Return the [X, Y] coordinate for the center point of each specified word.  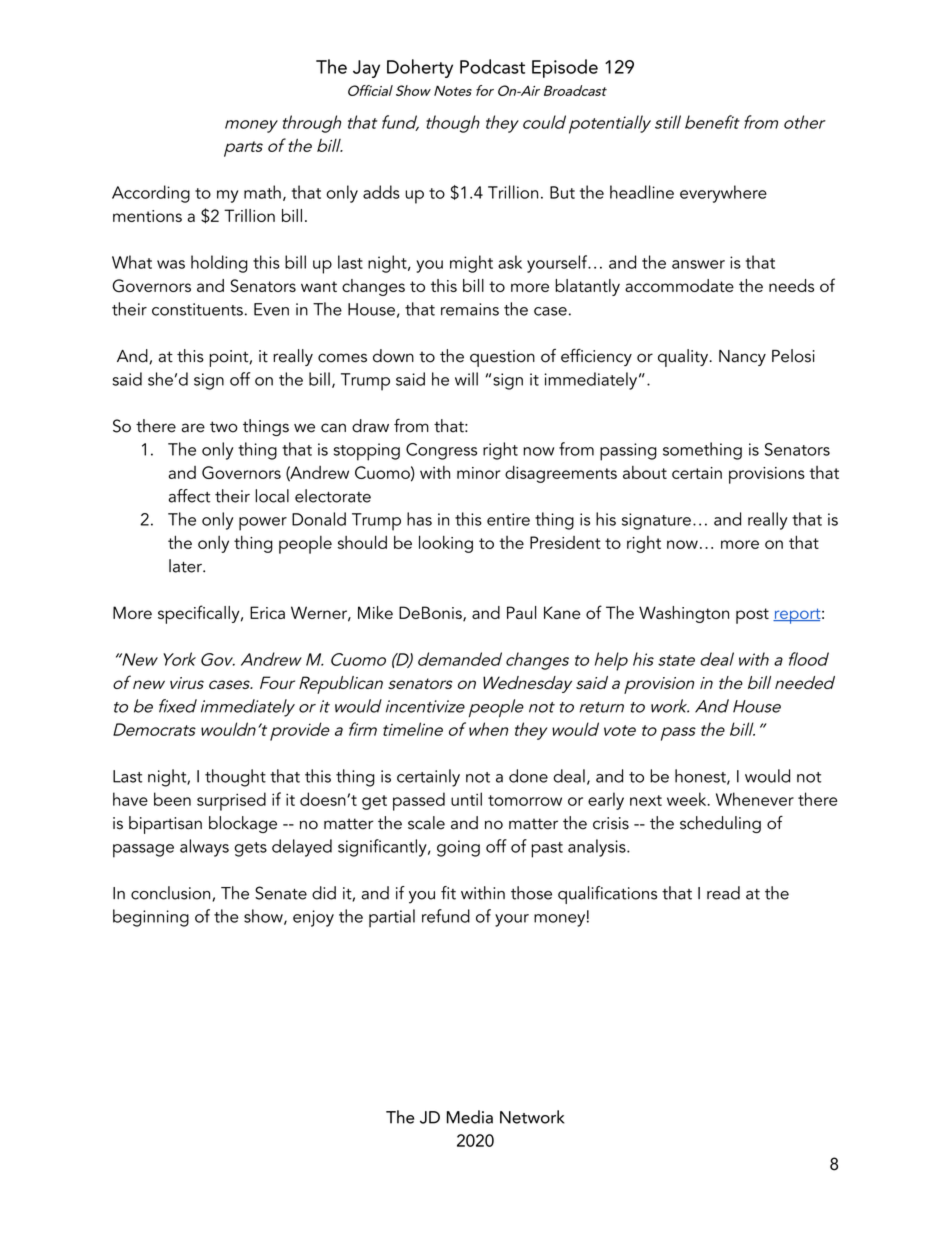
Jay [366, 69]
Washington [684, 614]
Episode [565, 68]
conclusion [172, 894]
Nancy [742, 358]
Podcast [492, 66]
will [466, 379]
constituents [197, 309]
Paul [521, 612]
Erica [267, 612]
